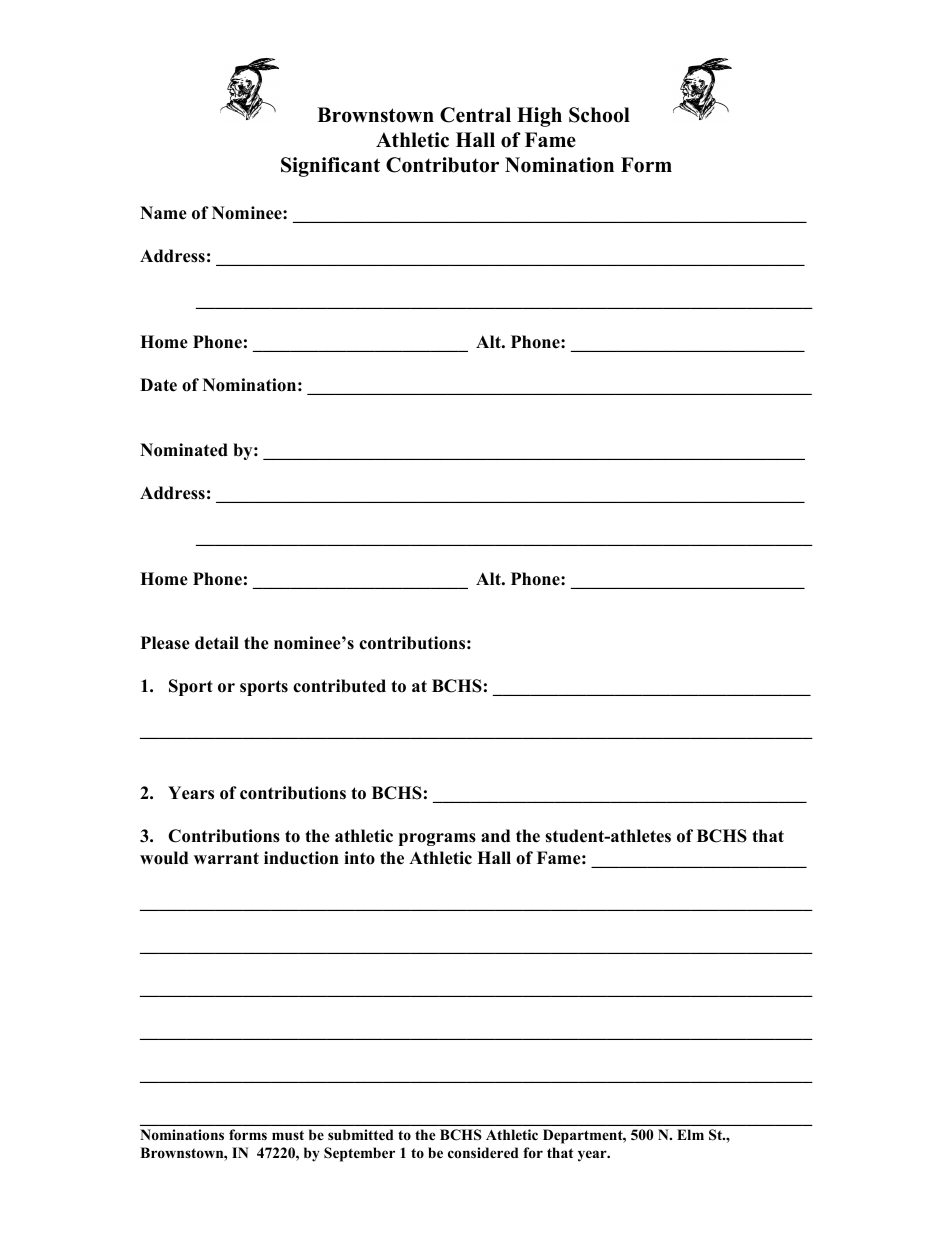 This document has height=1233, width=952. Describe the element at coordinates (690, 1134) in the document. I see `Elm` at that location.
